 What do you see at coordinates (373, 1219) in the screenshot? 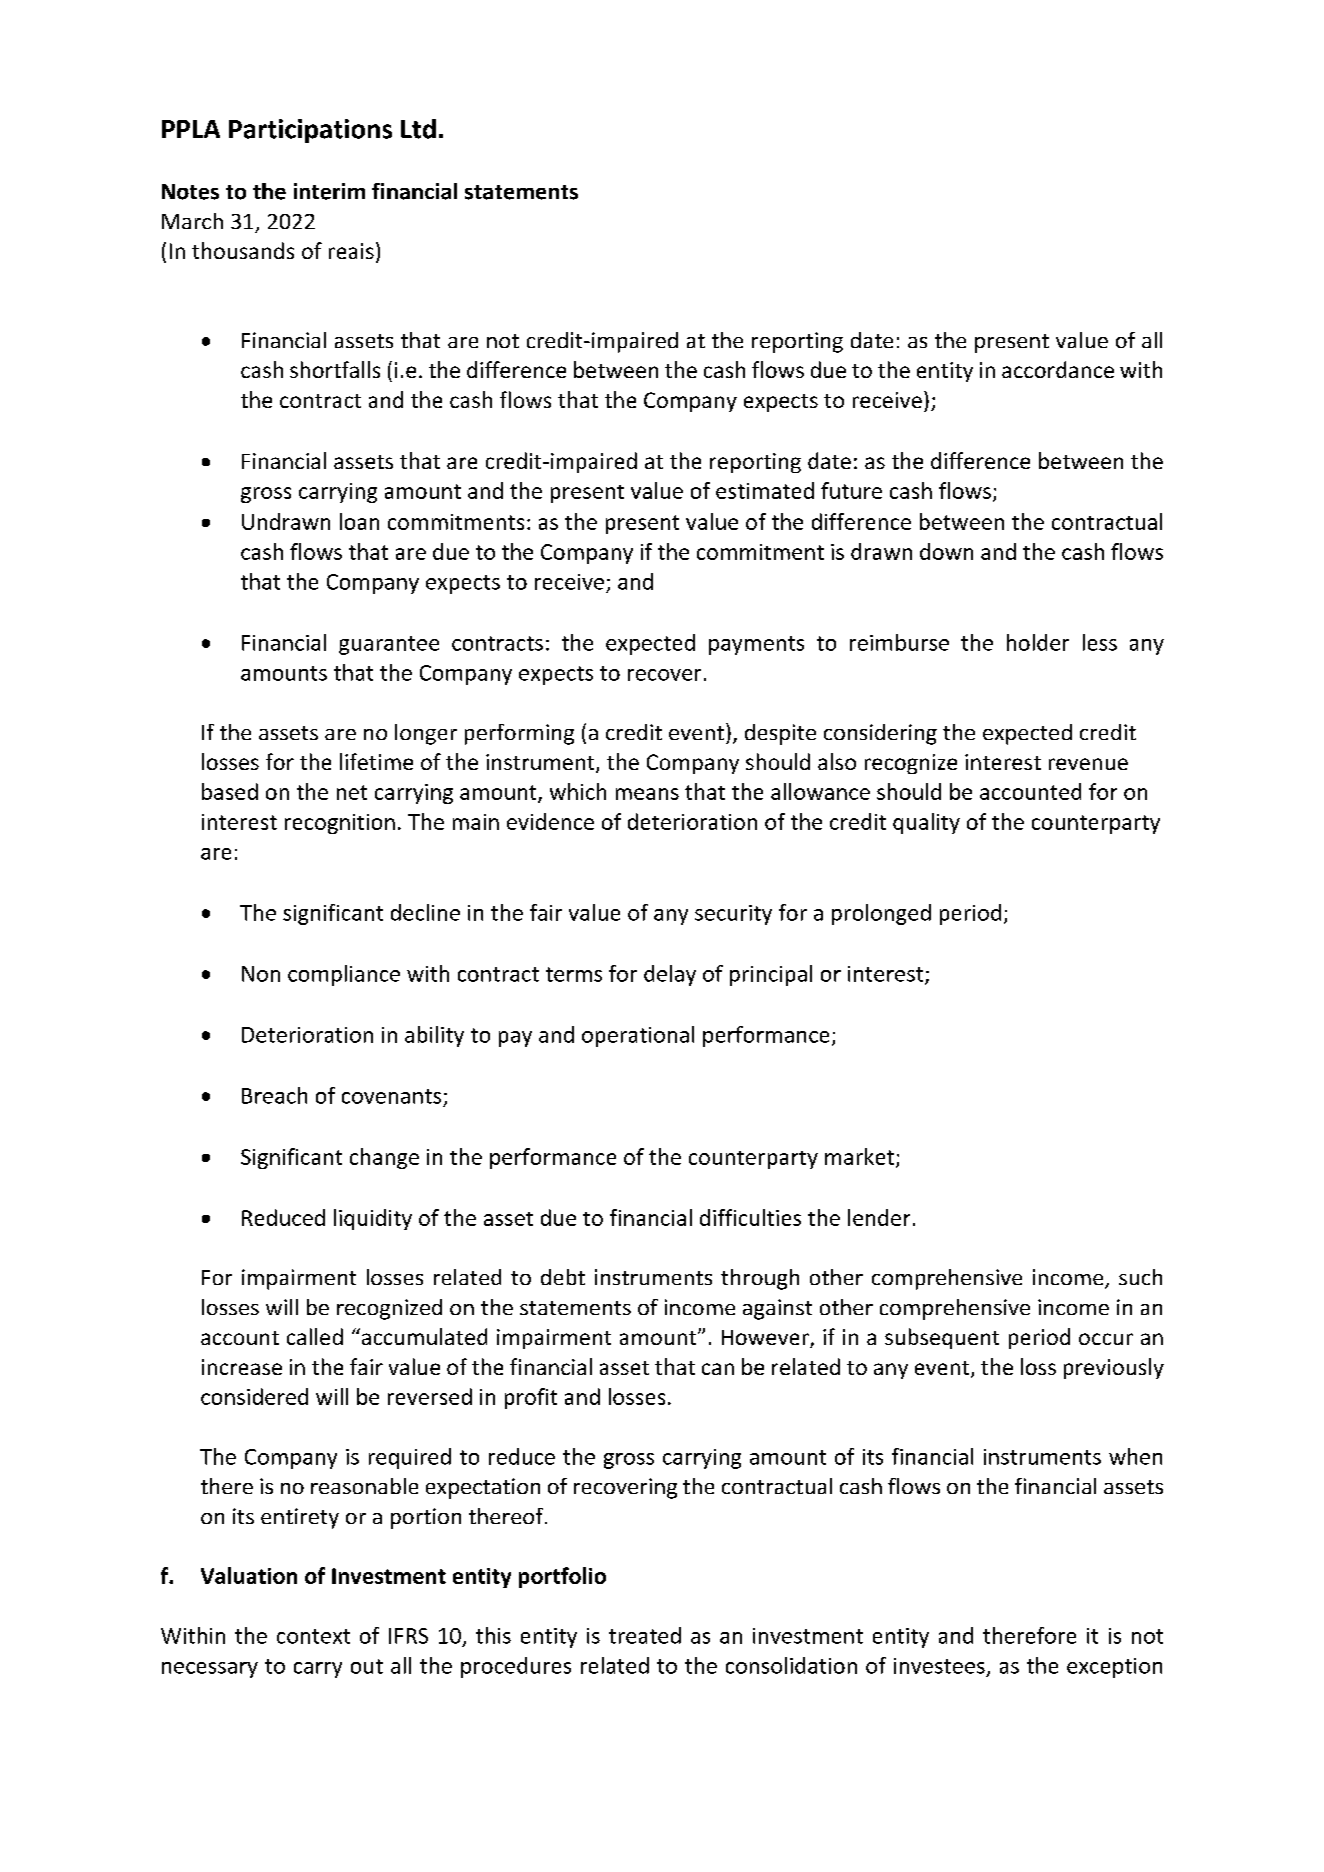
I see `liquidity` at bounding box center [373, 1219].
